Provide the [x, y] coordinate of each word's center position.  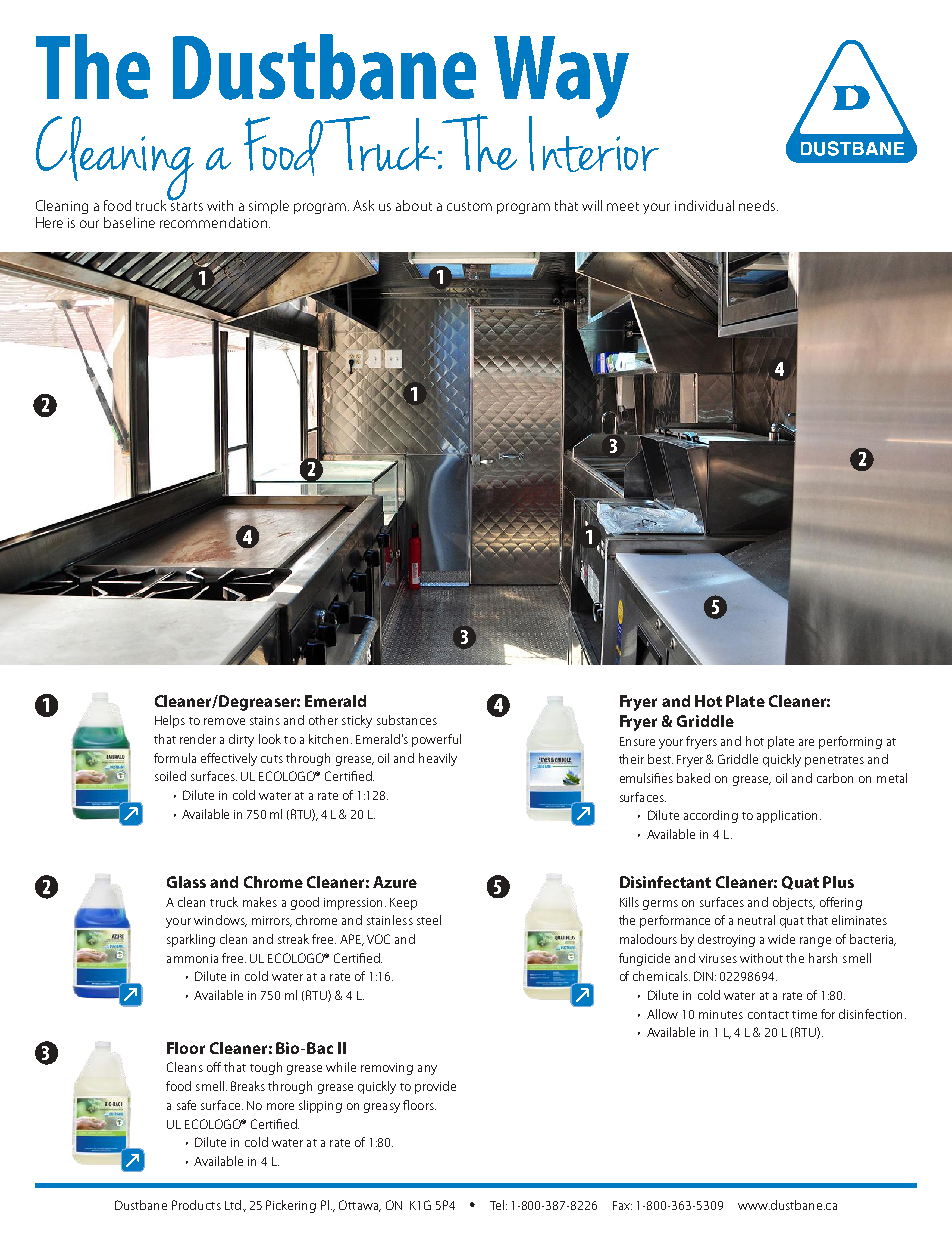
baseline [129, 222]
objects [794, 903]
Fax [622, 1205]
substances [407, 720]
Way [561, 78]
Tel [497, 1205]
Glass [186, 882]
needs [758, 205]
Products [196, 1205]
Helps [170, 721]
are [806, 742]
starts [186, 205]
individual [704, 205]
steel [429, 920]
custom [469, 206]
